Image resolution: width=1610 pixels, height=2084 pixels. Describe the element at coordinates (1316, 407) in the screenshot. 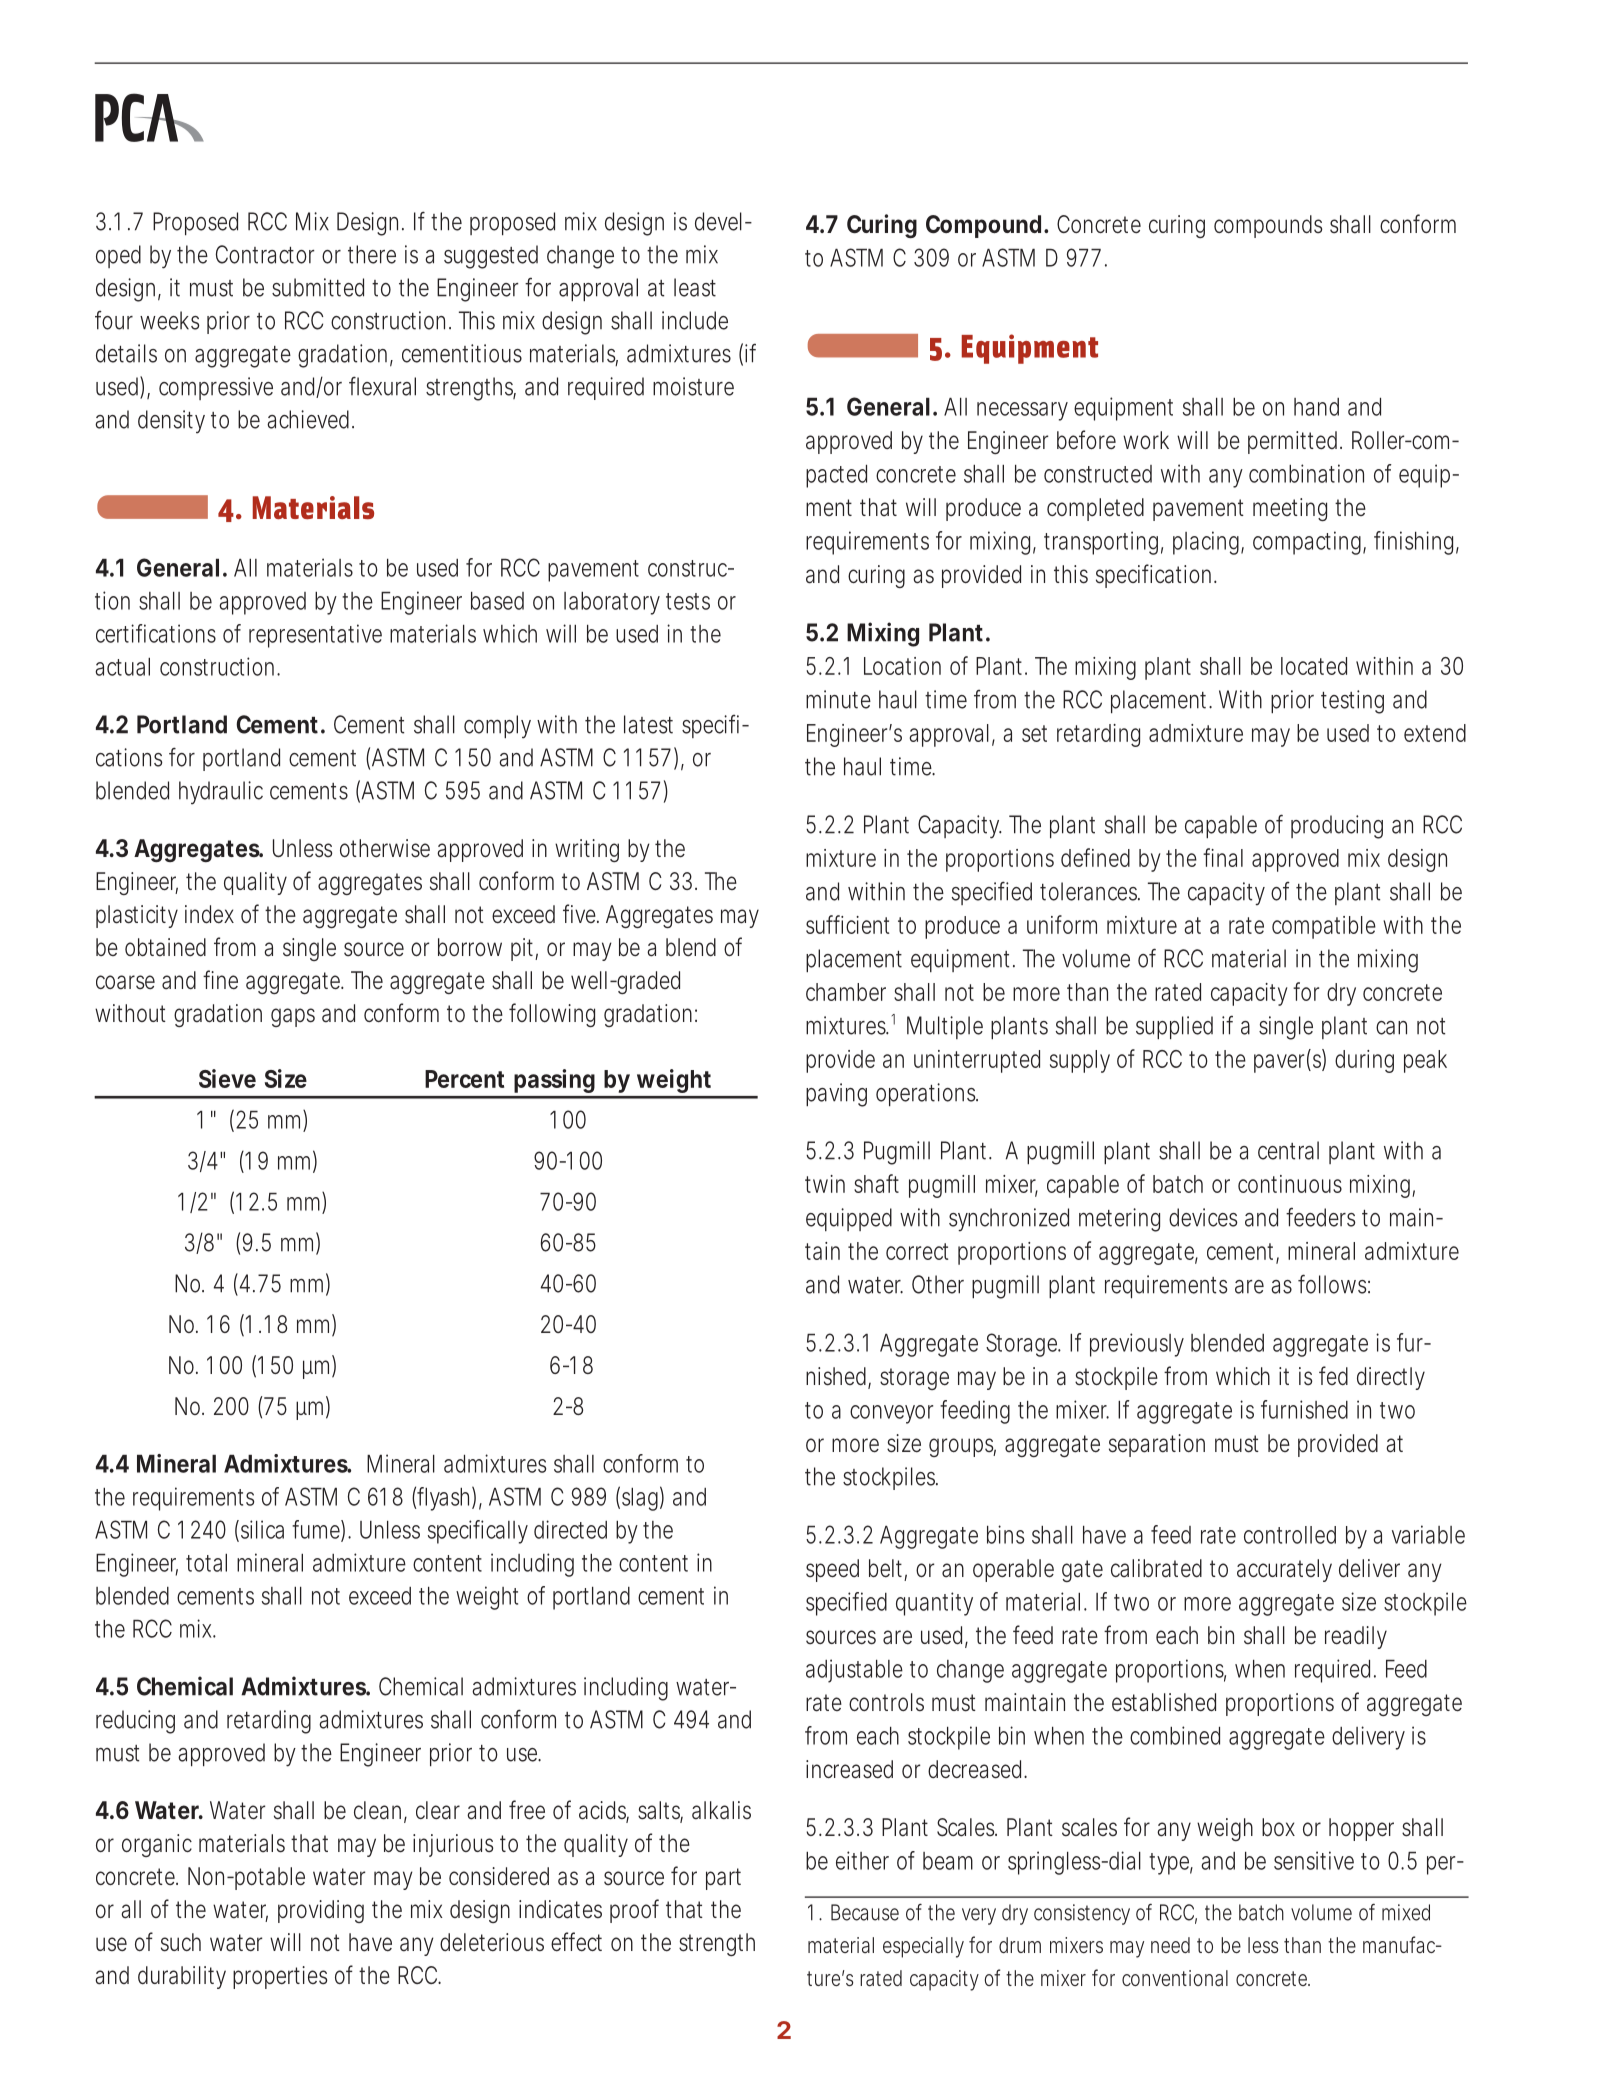

I see `hand` at that location.
